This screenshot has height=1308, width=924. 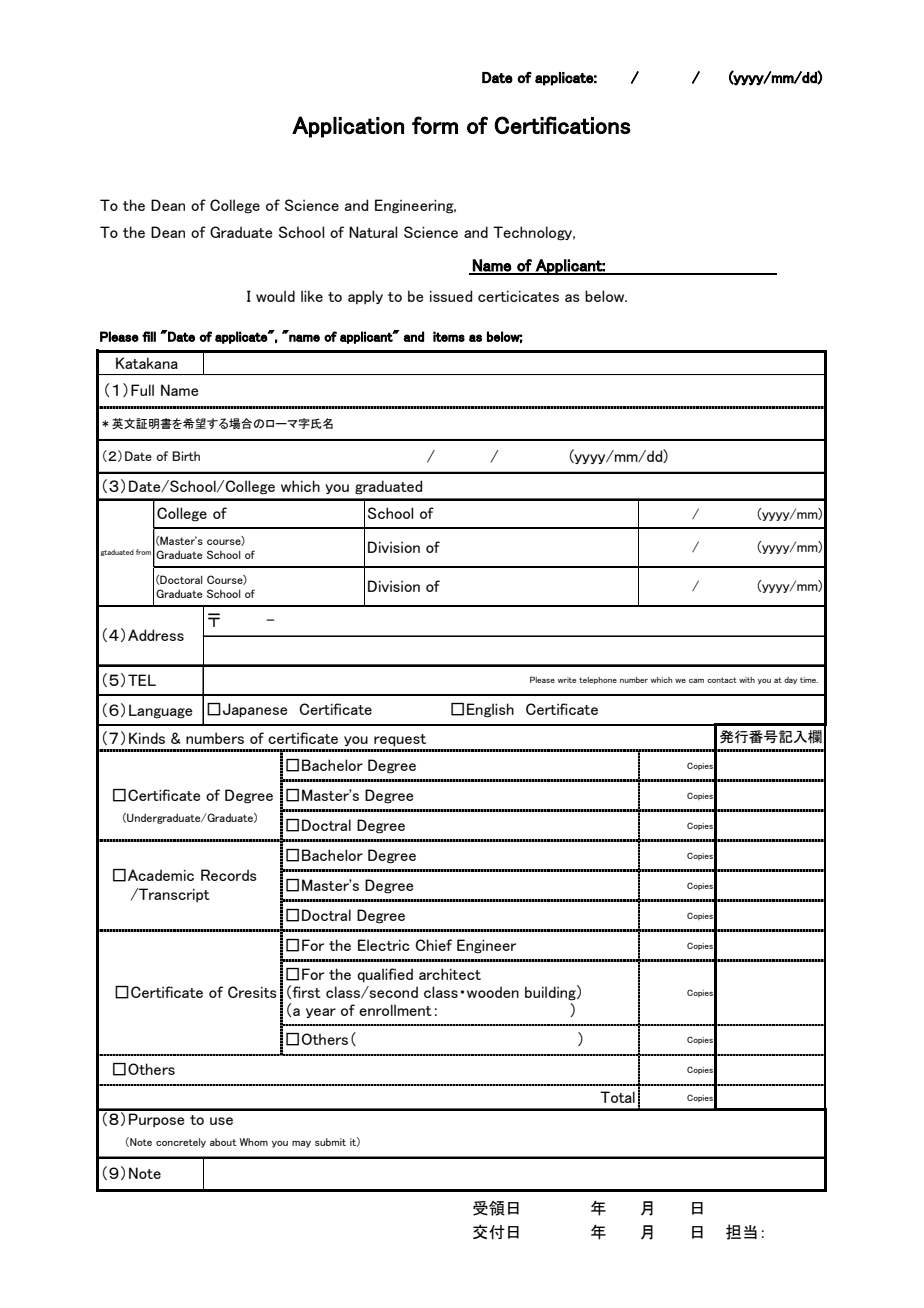 I want to click on use, so click(x=221, y=1121).
